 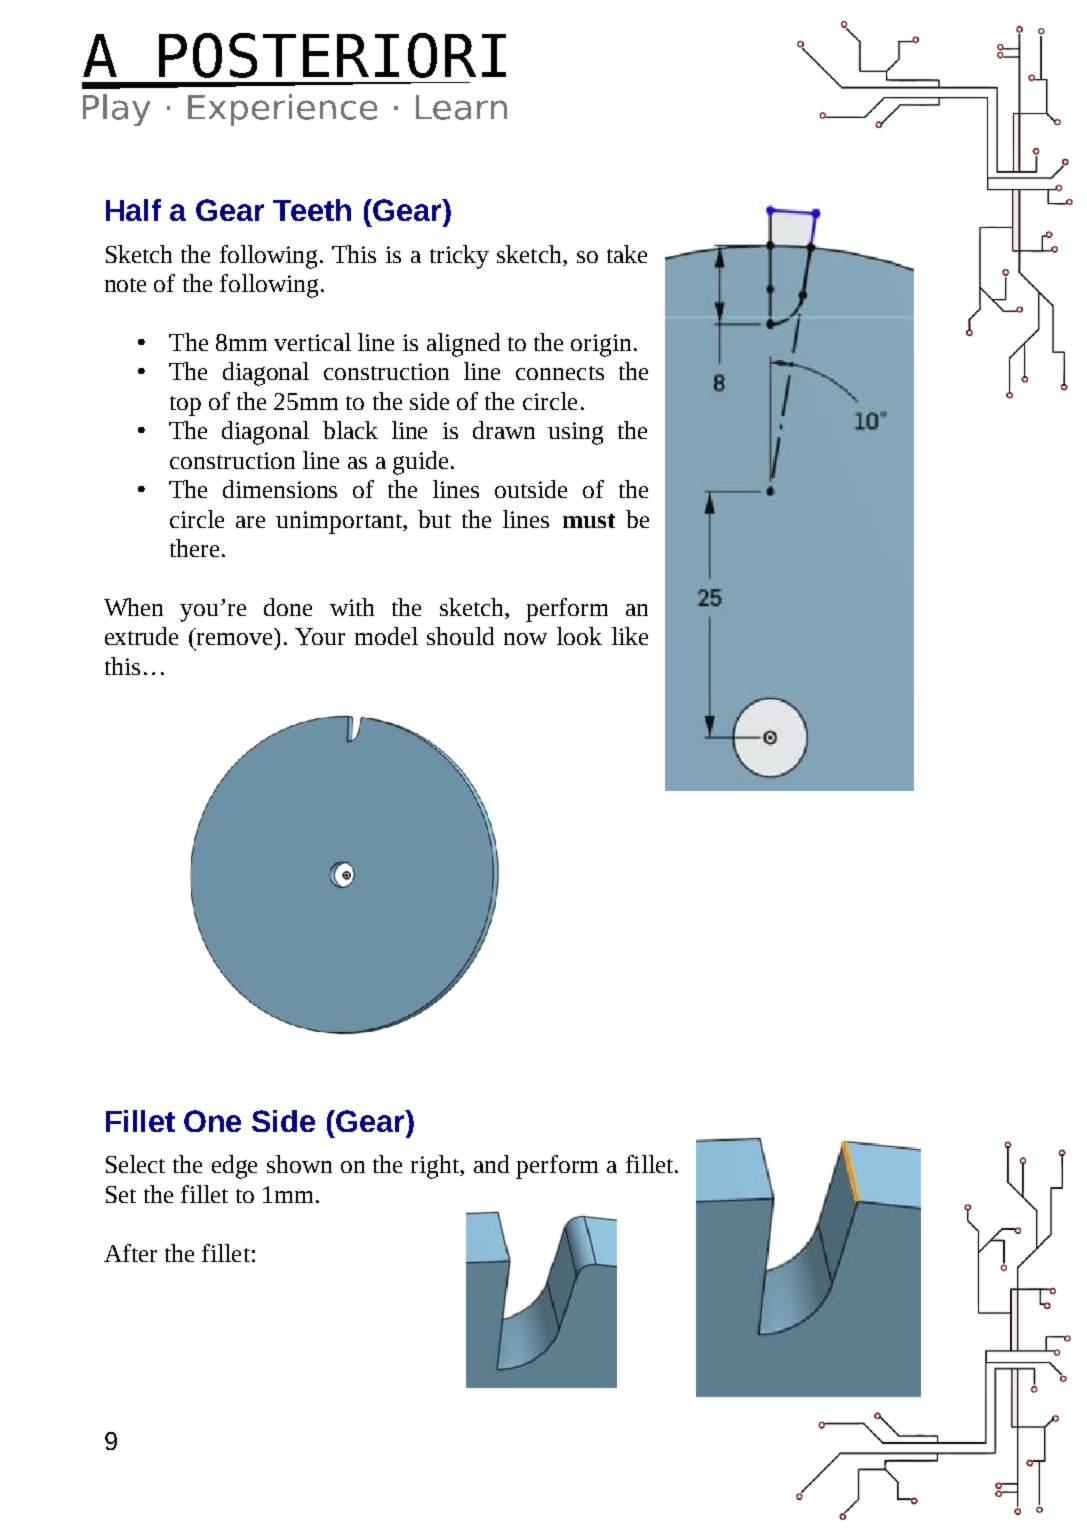 I want to click on using, so click(x=575, y=433).
